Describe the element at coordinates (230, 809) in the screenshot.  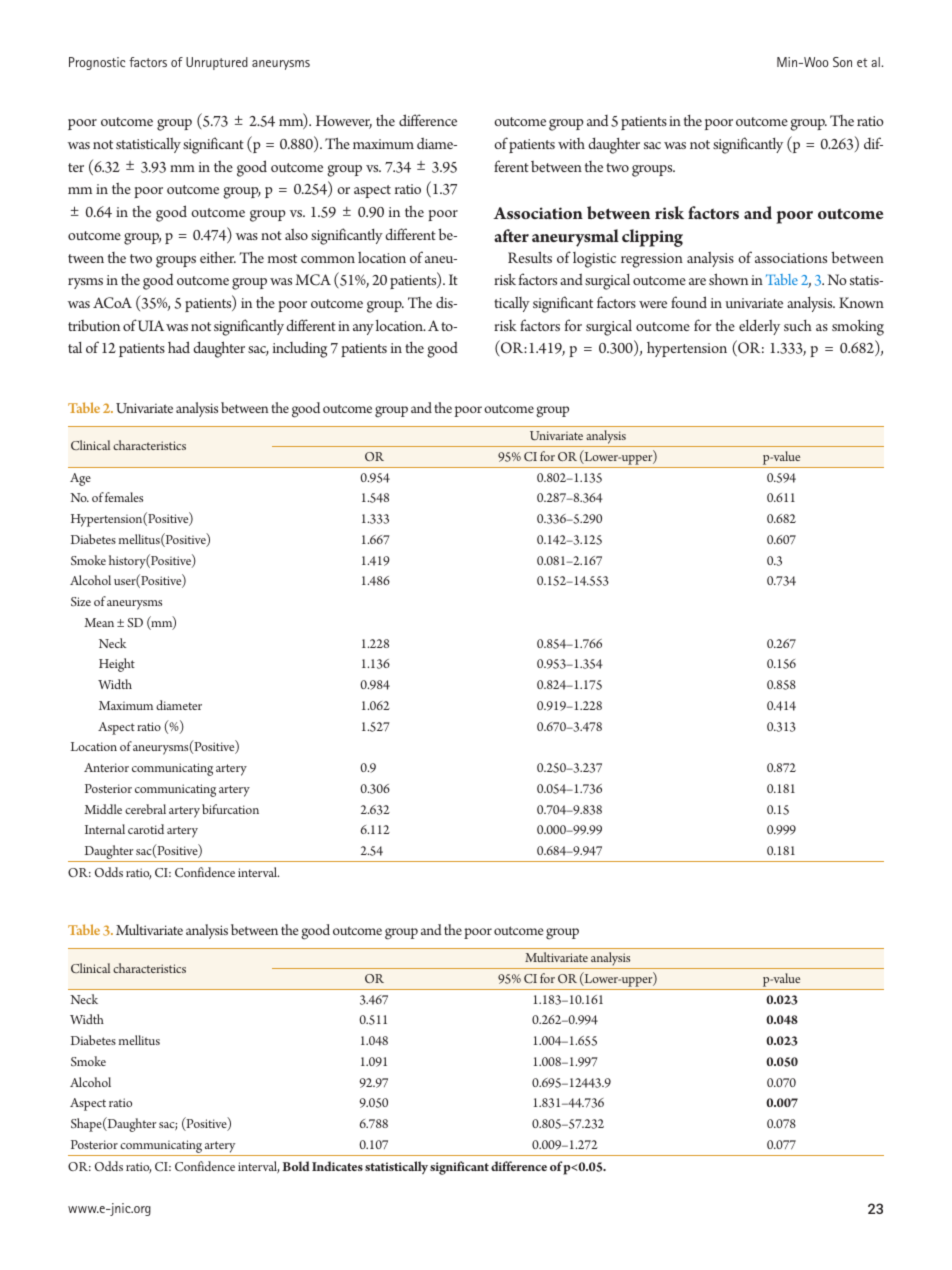
I see `bifurcation` at that location.
